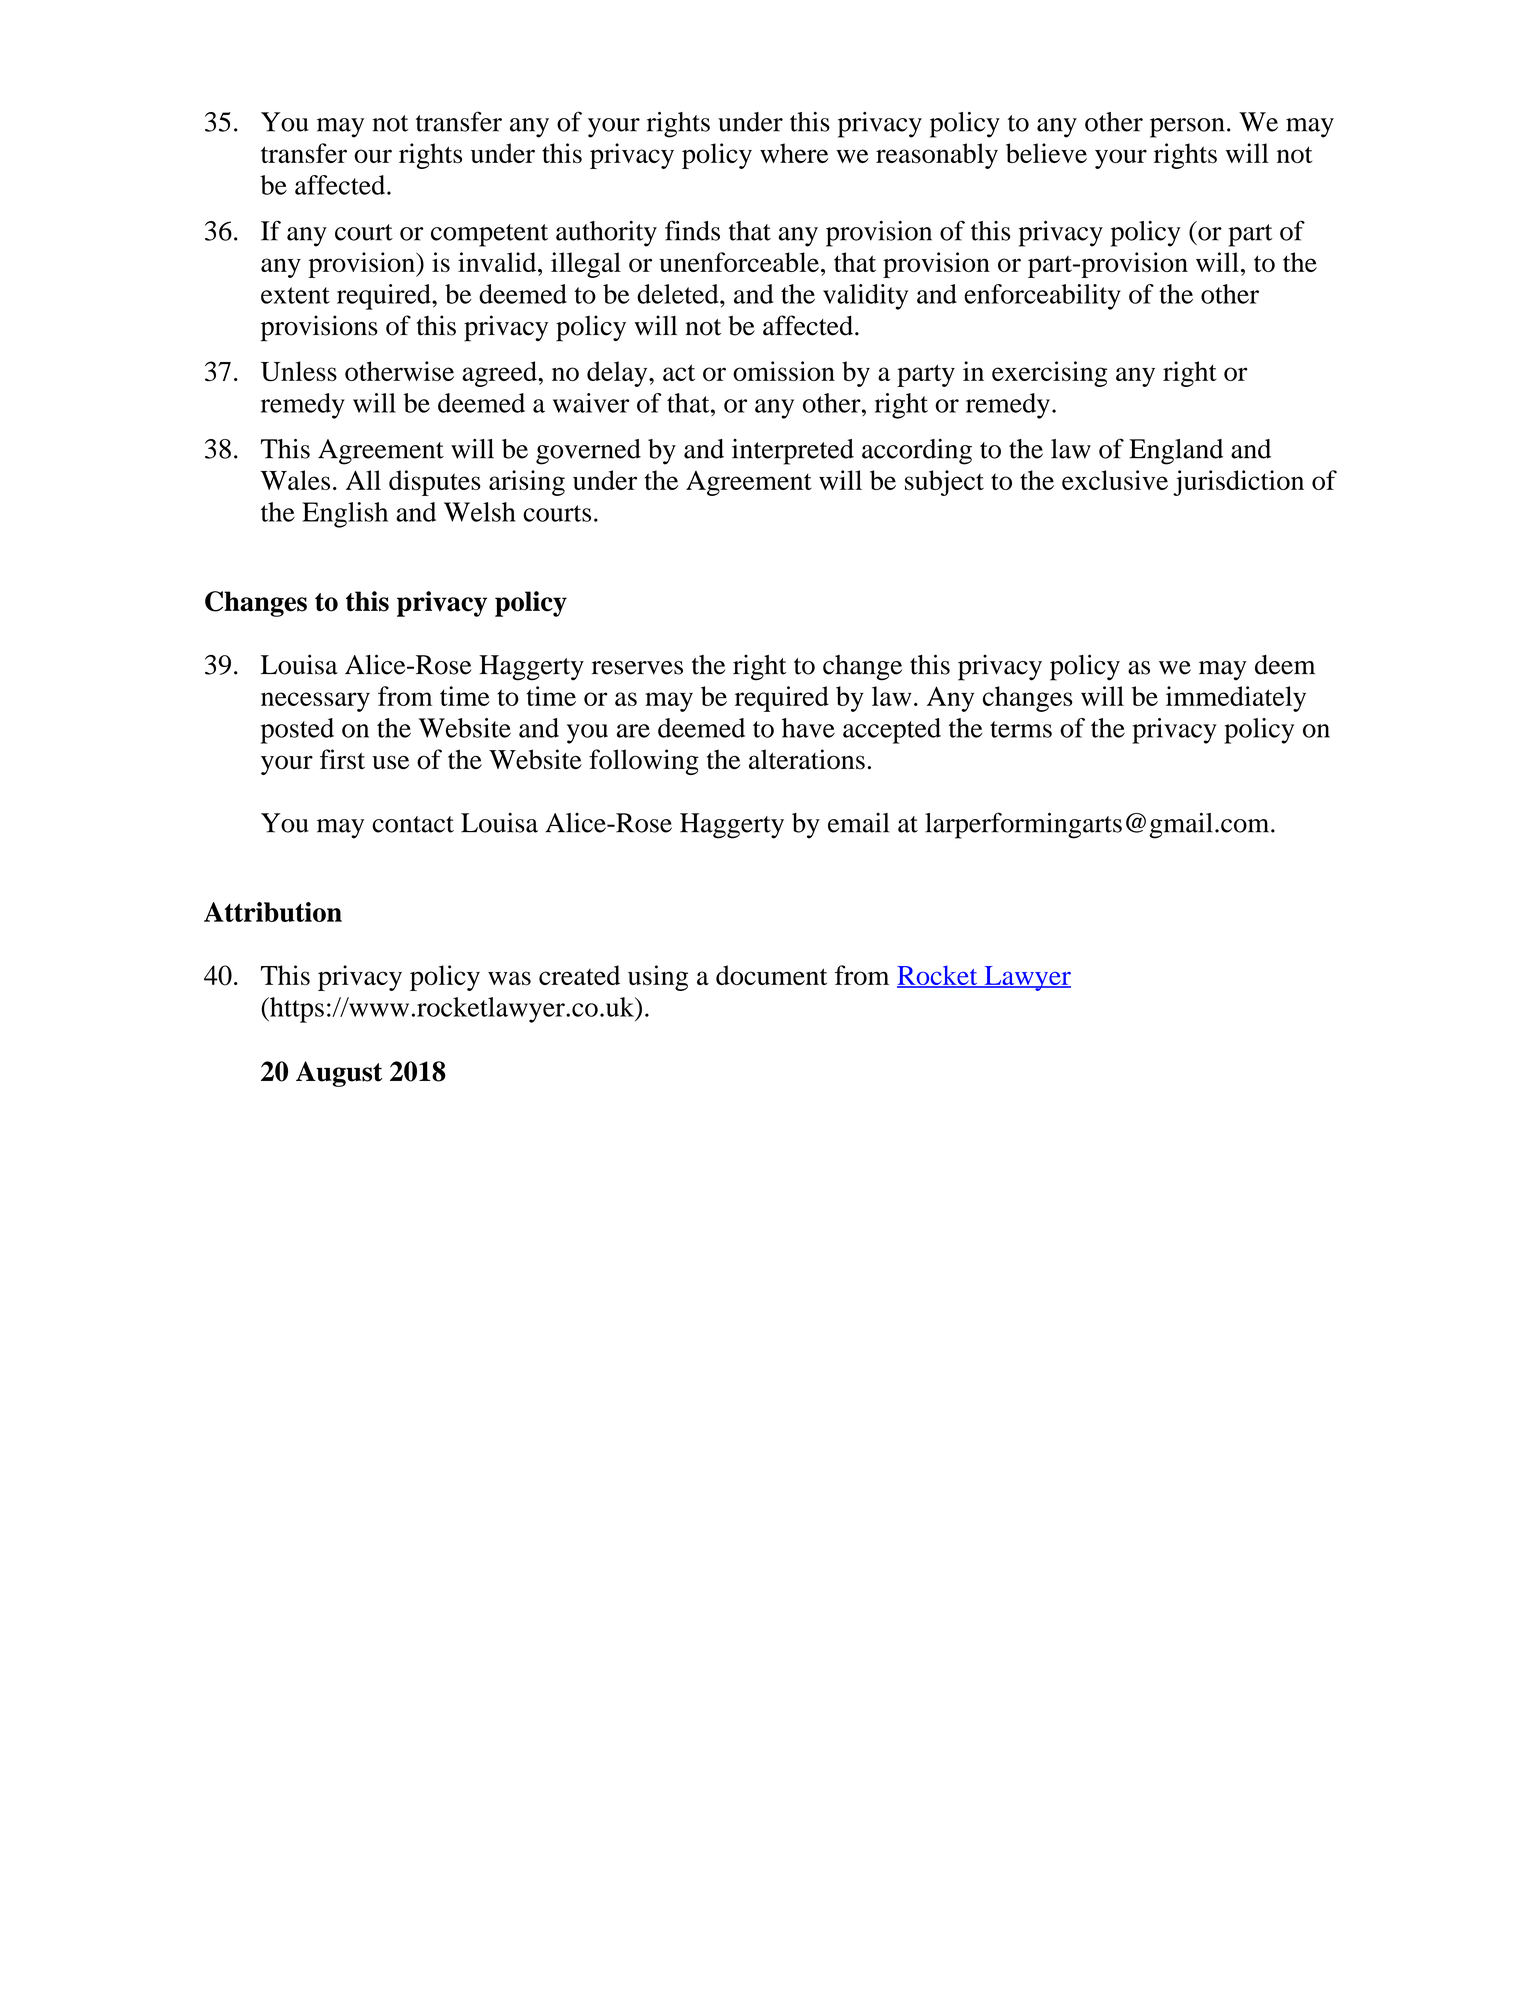 The height and width of the screenshot is (1993, 1540). I want to click on England, so click(1176, 452).
